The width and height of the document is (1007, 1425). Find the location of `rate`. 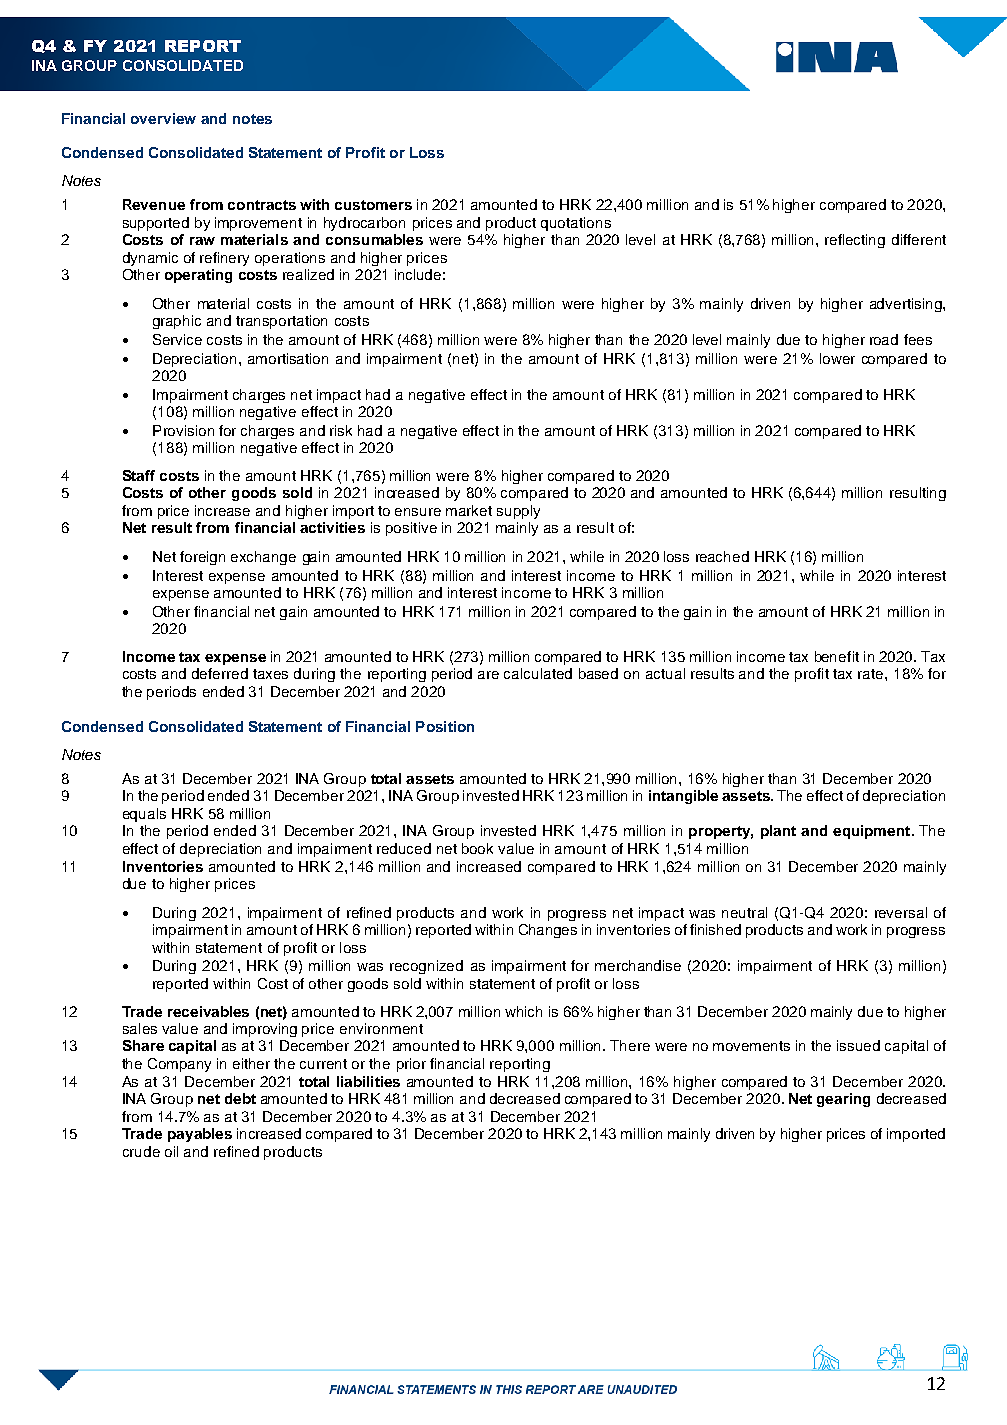

rate is located at coordinates (872, 674).
